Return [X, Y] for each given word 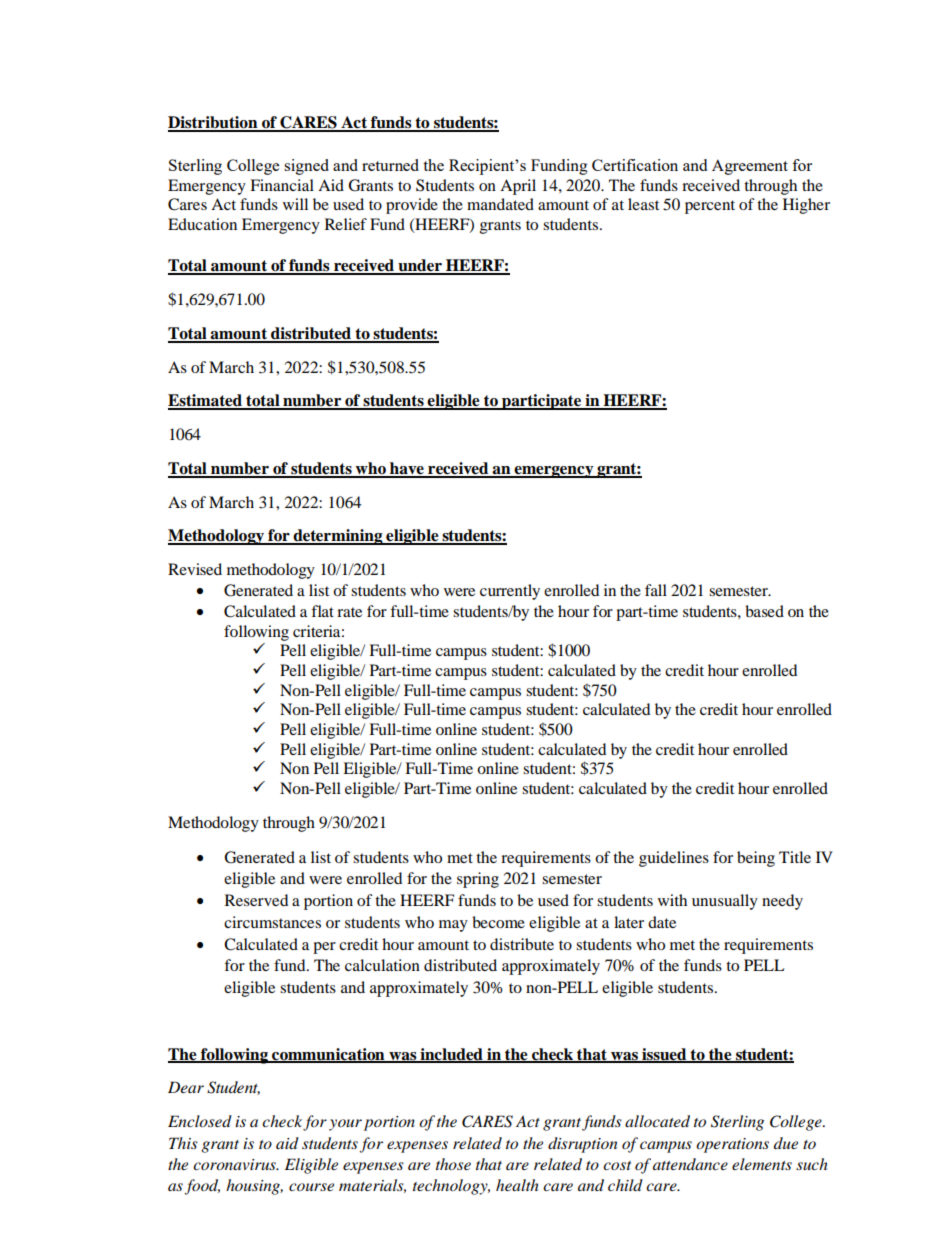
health [517, 1185]
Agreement [750, 167]
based [764, 611]
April [518, 187]
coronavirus [235, 1164]
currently [510, 592]
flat [322, 611]
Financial [282, 185]
